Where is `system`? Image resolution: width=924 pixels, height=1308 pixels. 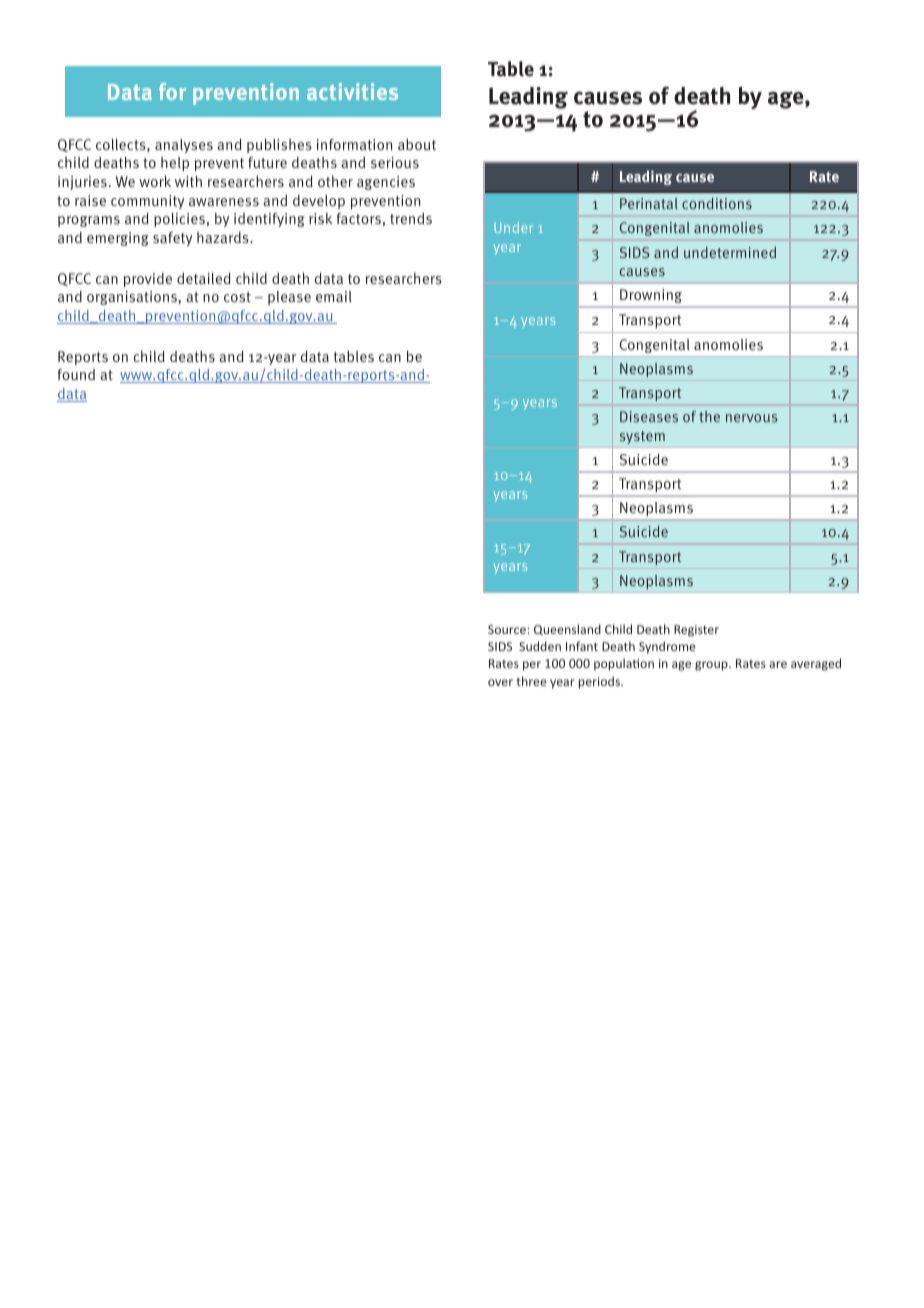 system is located at coordinates (642, 437).
